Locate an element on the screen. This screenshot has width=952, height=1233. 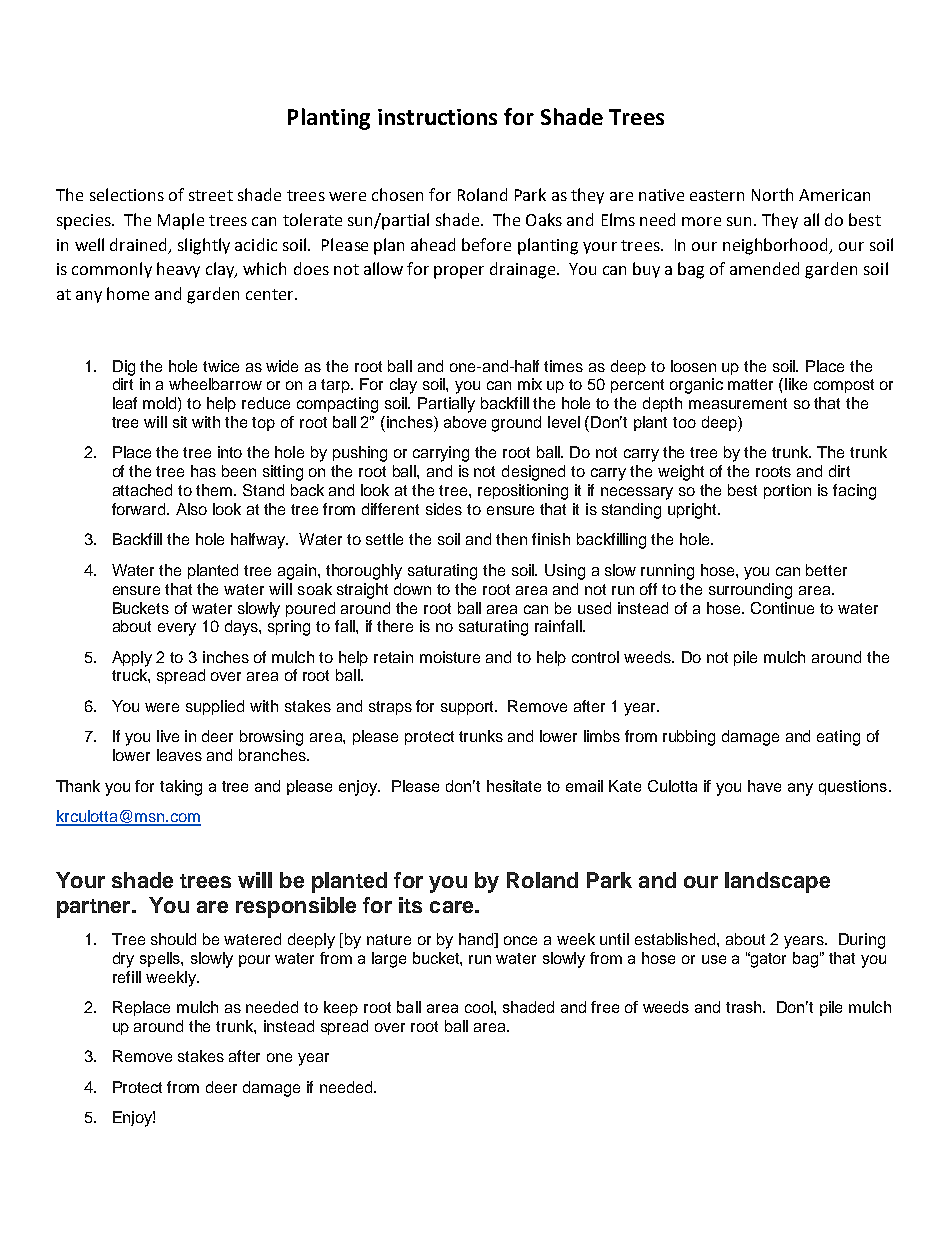
surrounding is located at coordinates (750, 591).
